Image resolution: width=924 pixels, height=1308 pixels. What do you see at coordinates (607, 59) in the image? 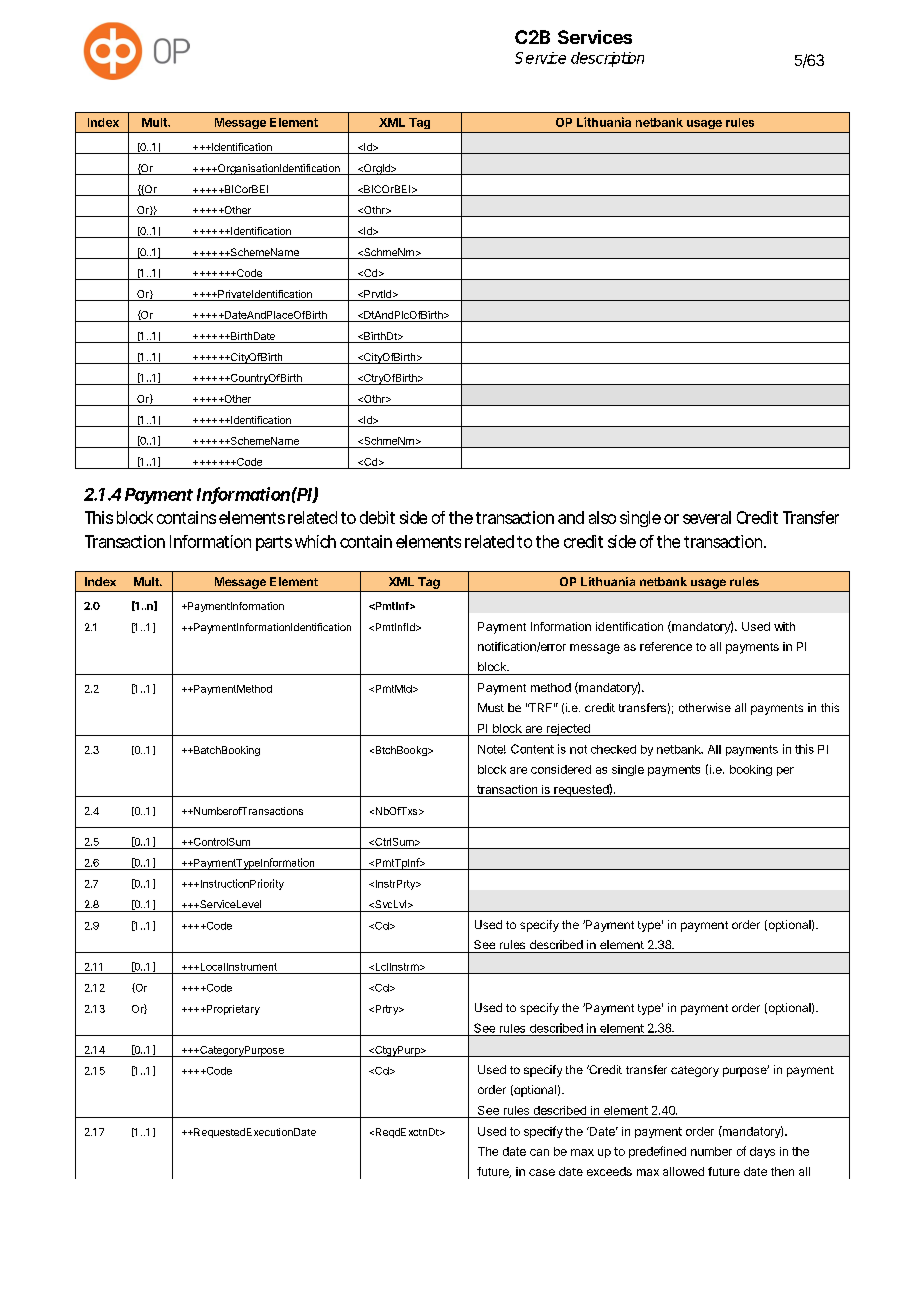
I see `description` at bounding box center [607, 59].
